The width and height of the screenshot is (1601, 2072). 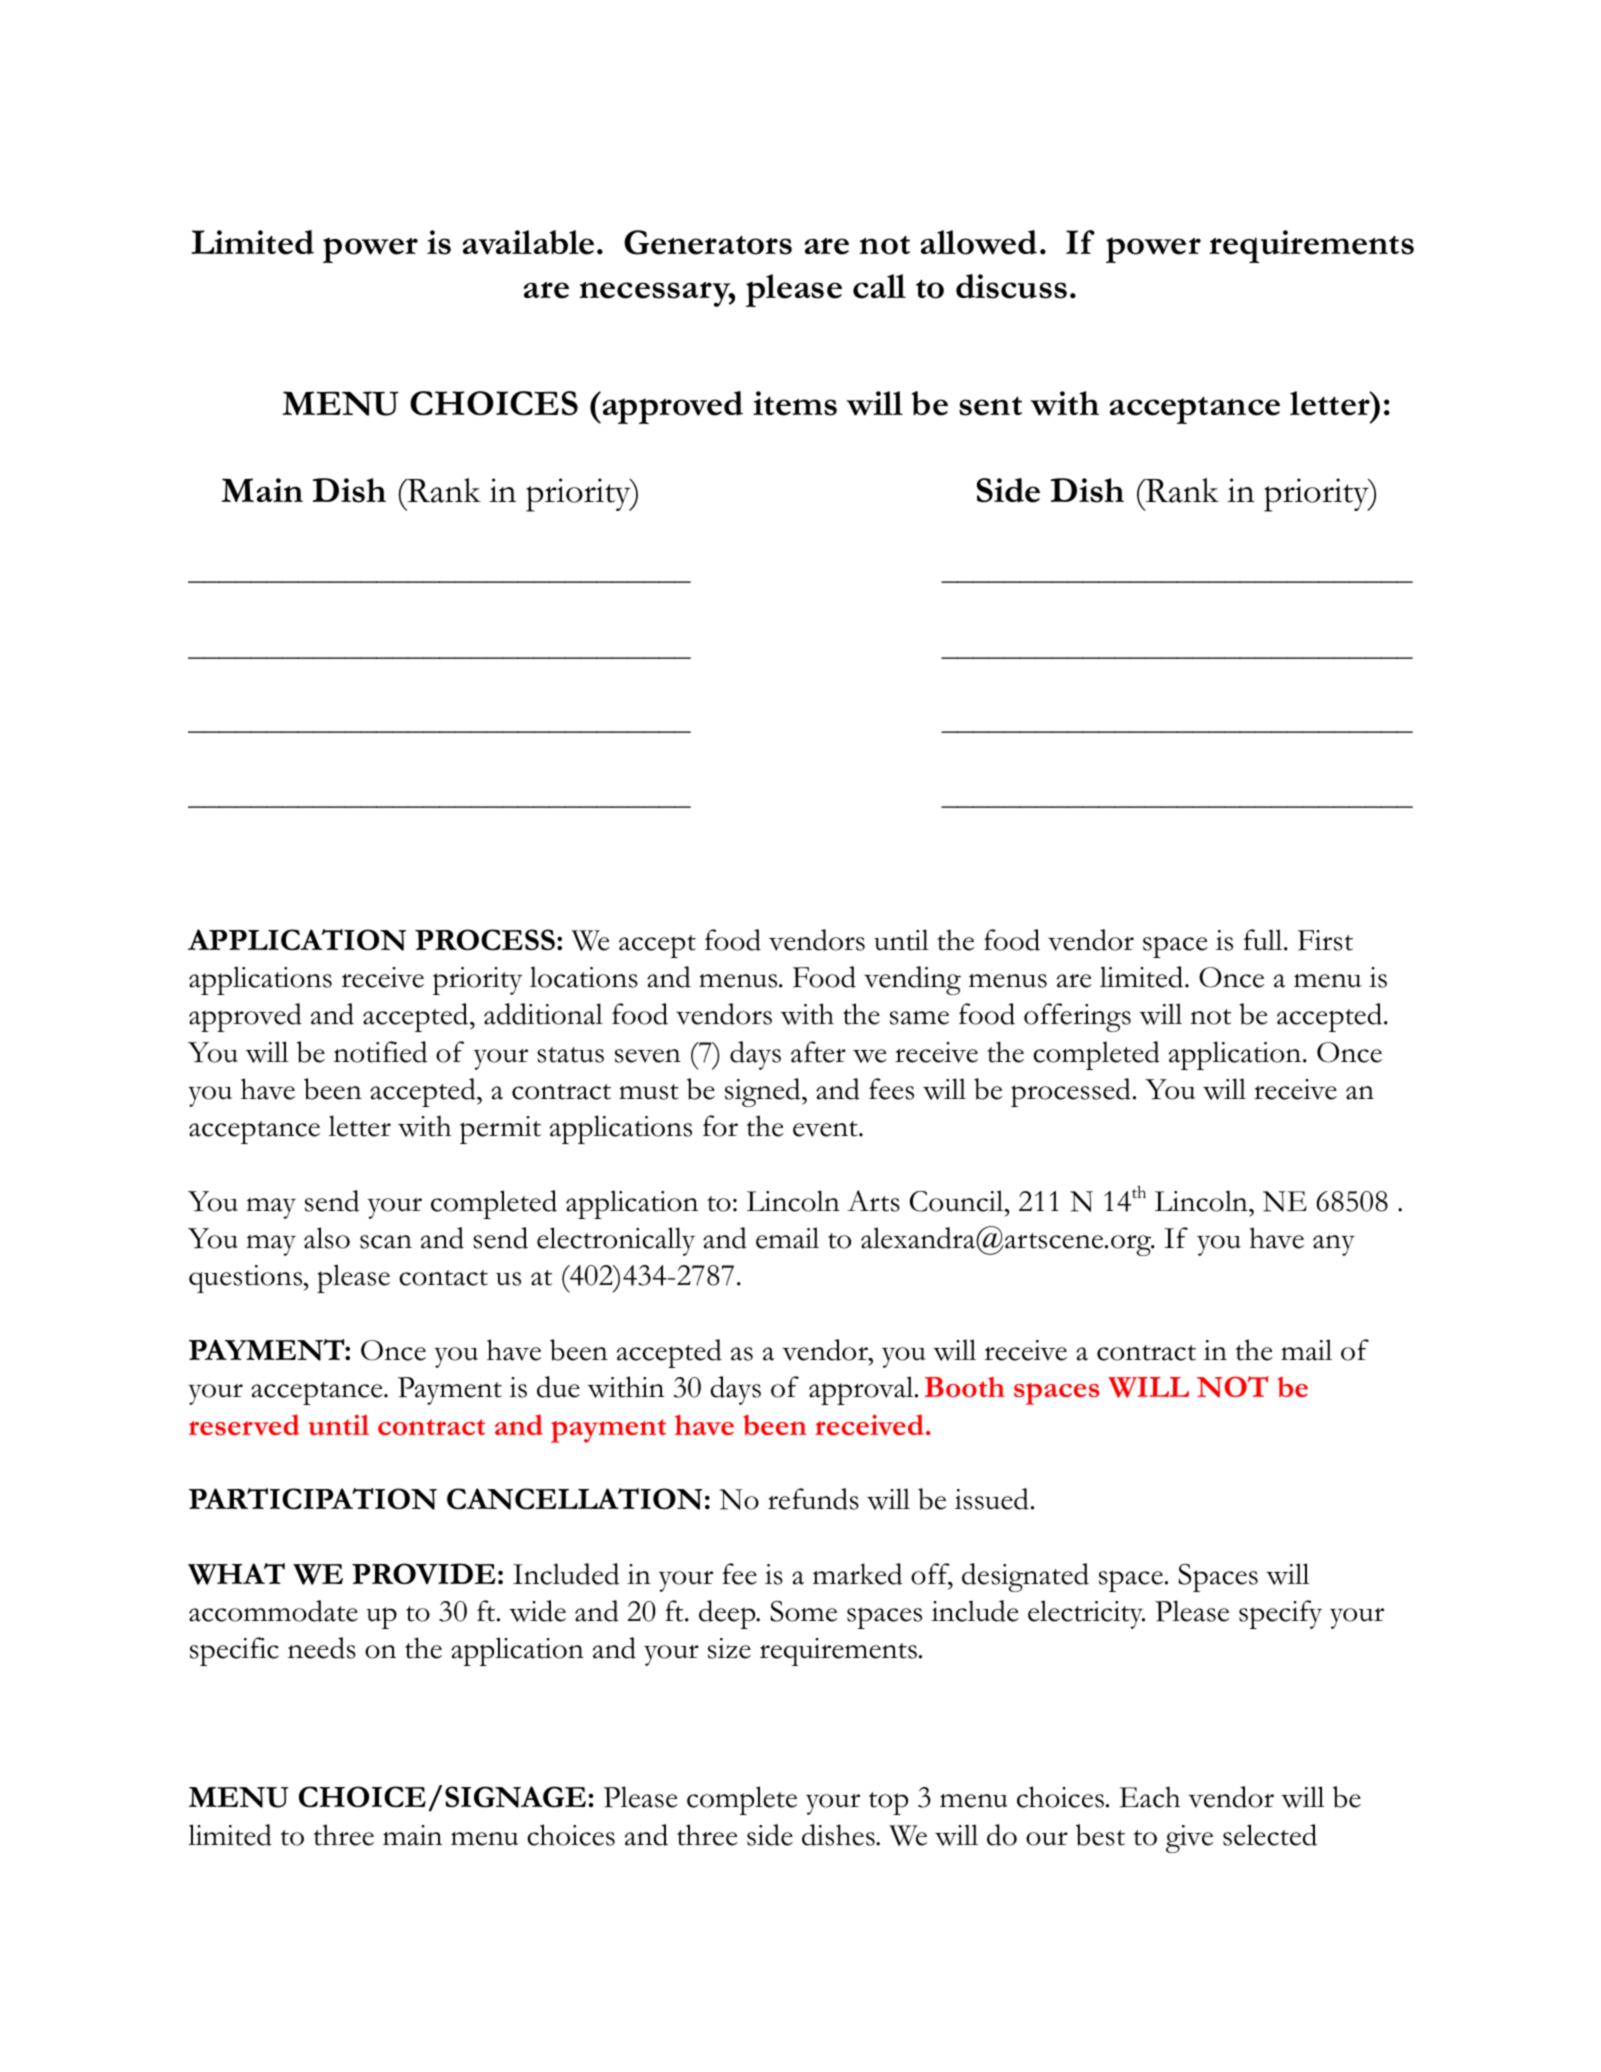 What do you see at coordinates (888, 1803) in the screenshot?
I see `top` at bounding box center [888, 1803].
